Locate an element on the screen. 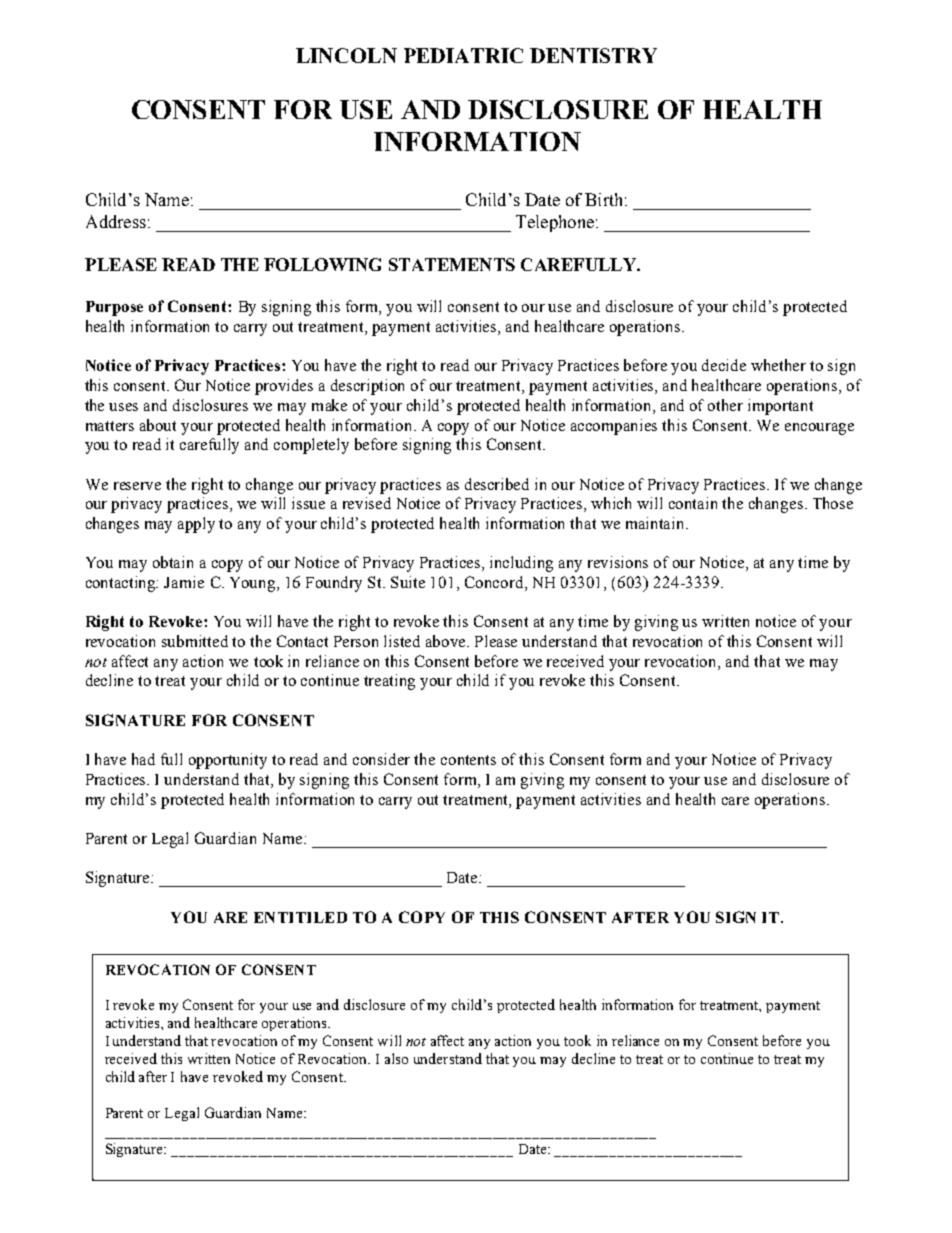 Image resolution: width=952 pixels, height=1233 pixels. PEDIATRIC is located at coordinates (463, 55).
